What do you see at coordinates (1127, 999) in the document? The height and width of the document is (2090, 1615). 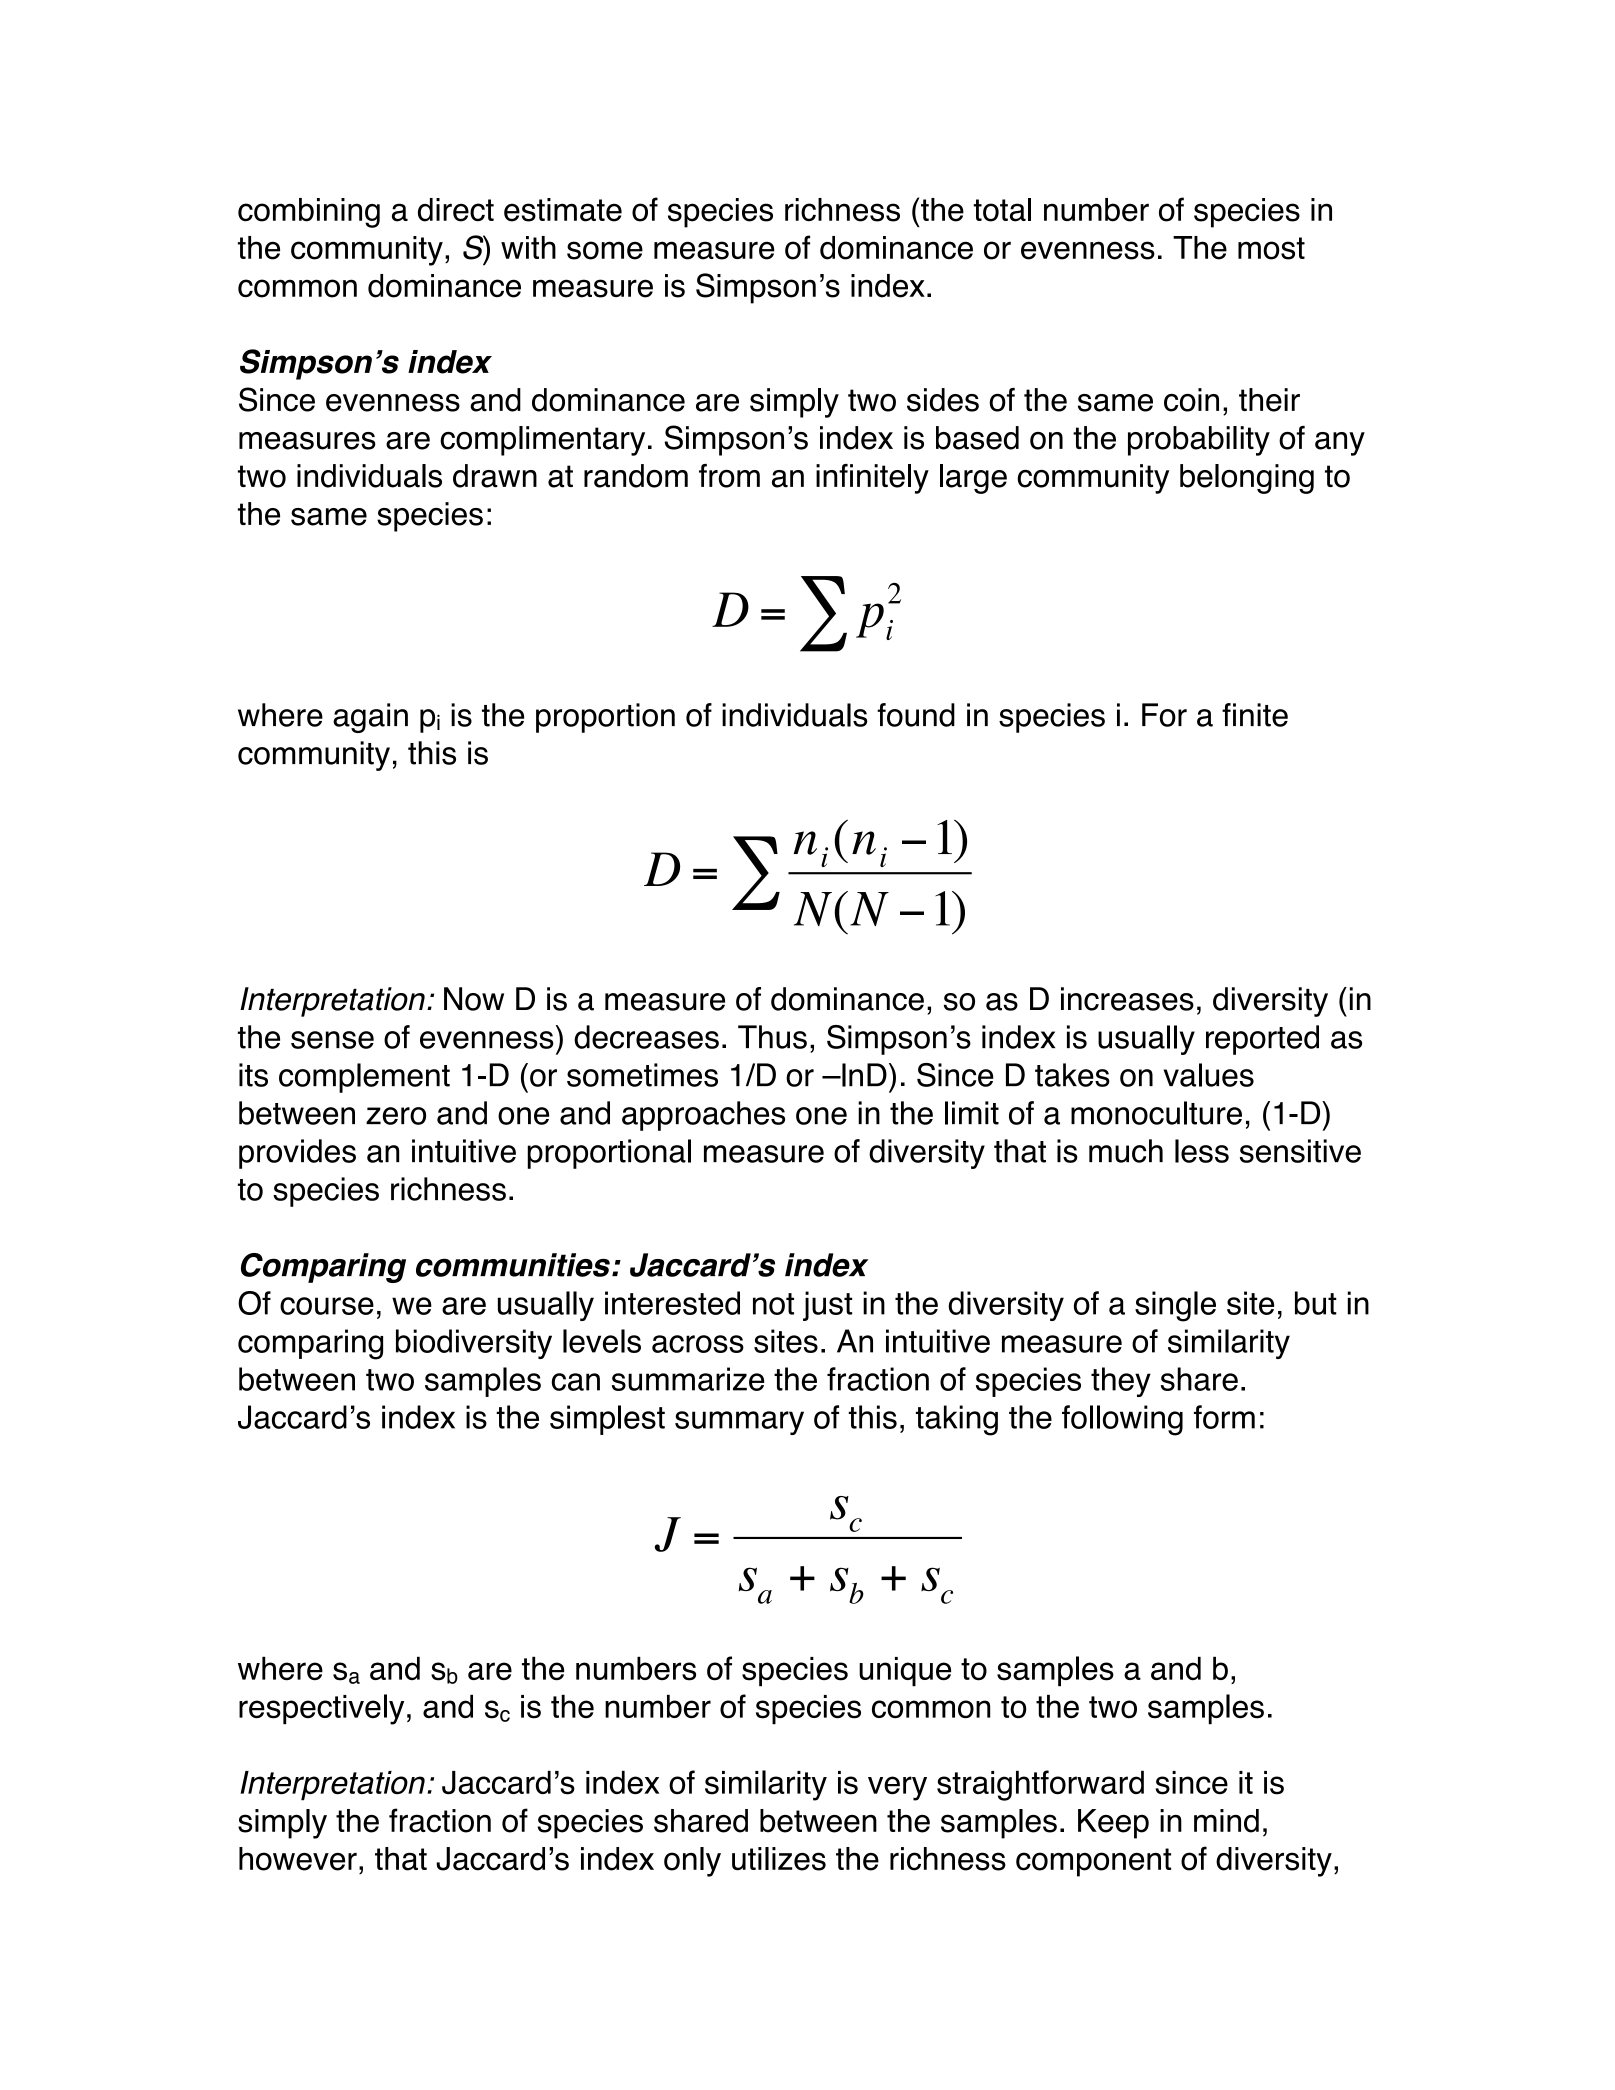 I see `increases` at bounding box center [1127, 999].
